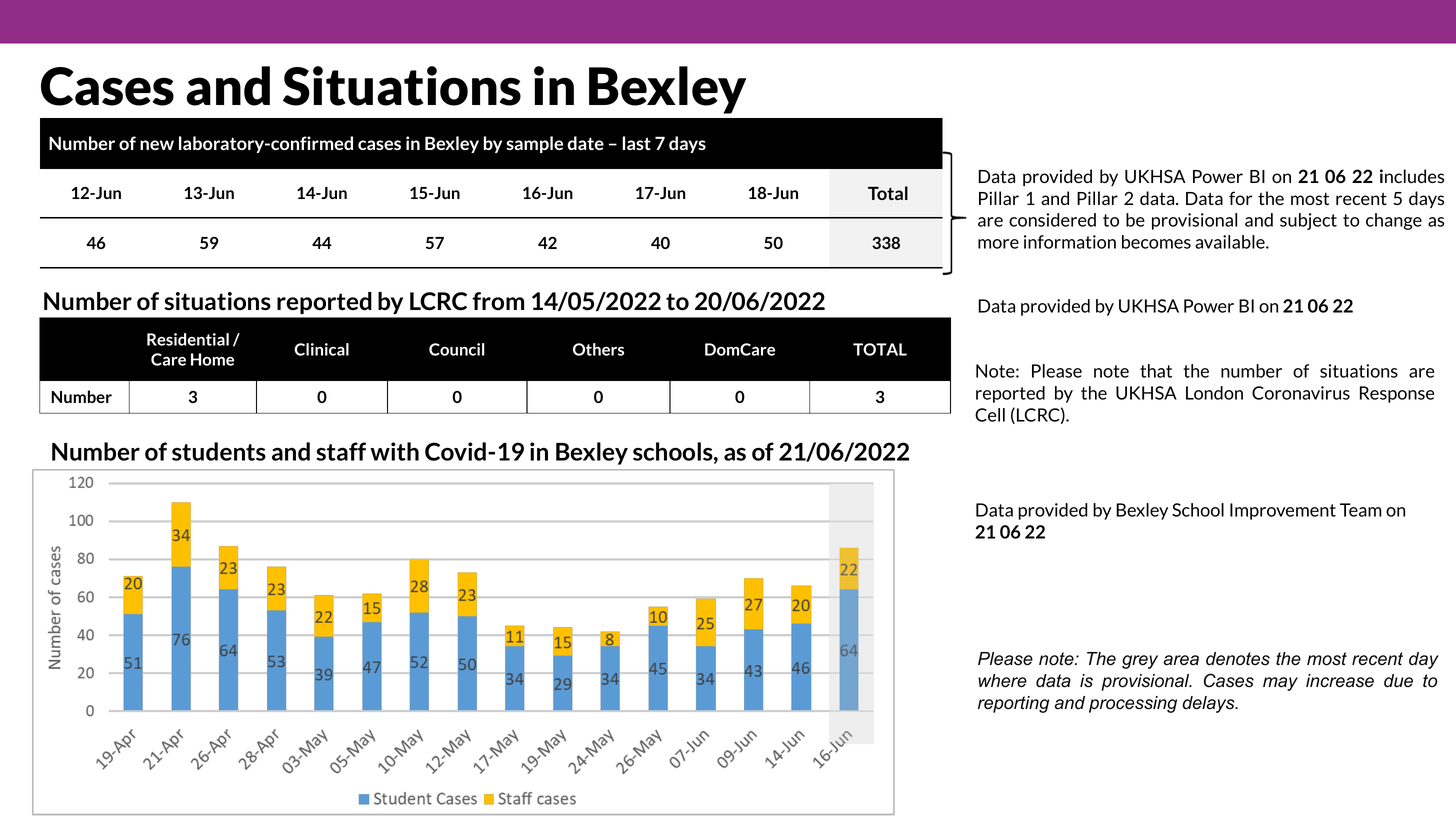 This screenshot has height=819, width=1456. Describe the element at coordinates (394, 451) in the screenshot. I see `with` at that location.
